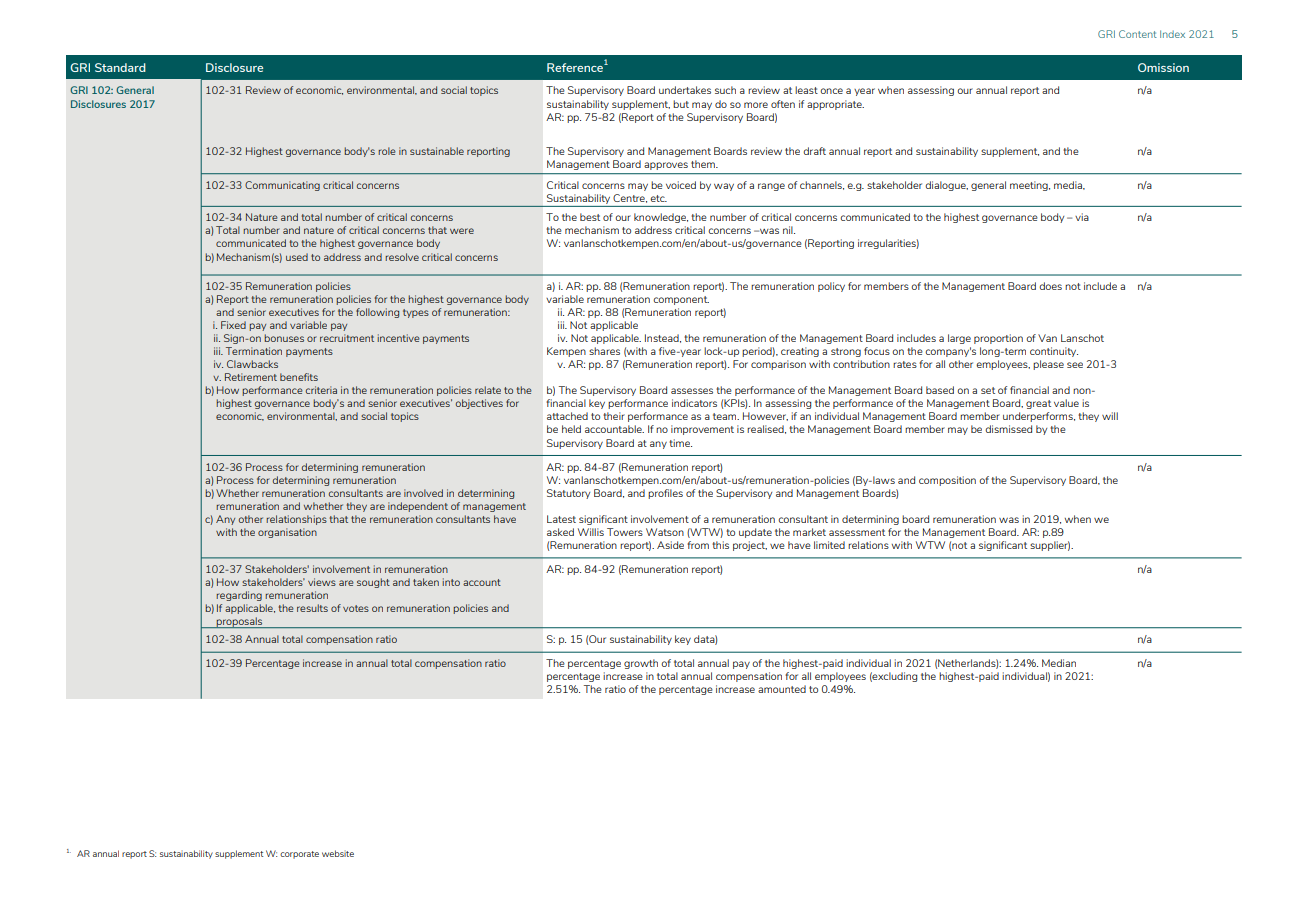 Image resolution: width=1308 pixels, height=924 pixels. What do you see at coordinates (1082, 217) in the screenshot?
I see `via` at bounding box center [1082, 217].
